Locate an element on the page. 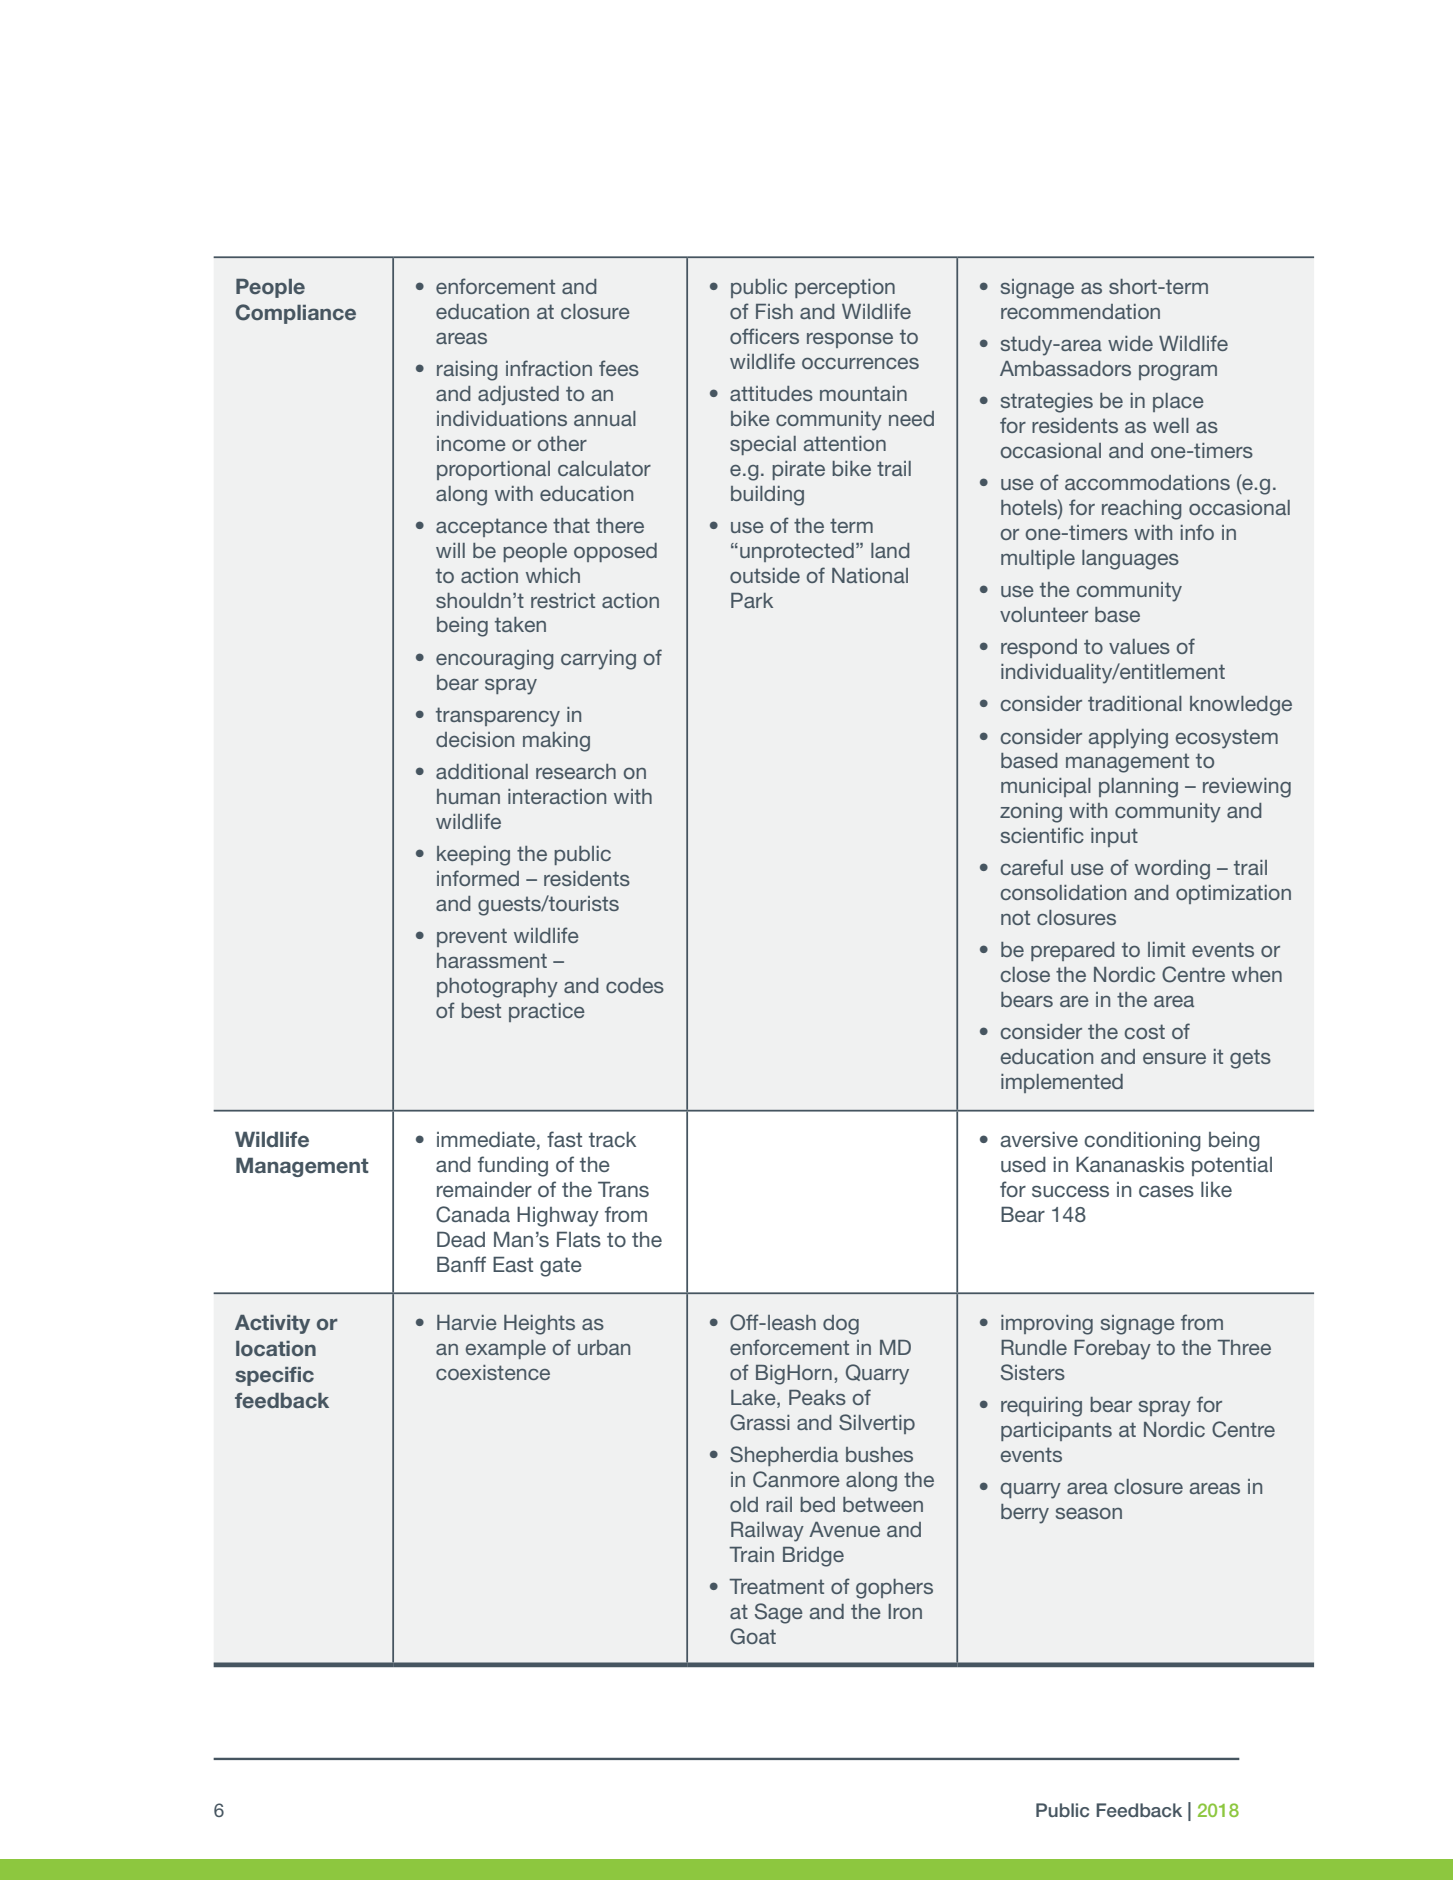  officers is located at coordinates (764, 336).
